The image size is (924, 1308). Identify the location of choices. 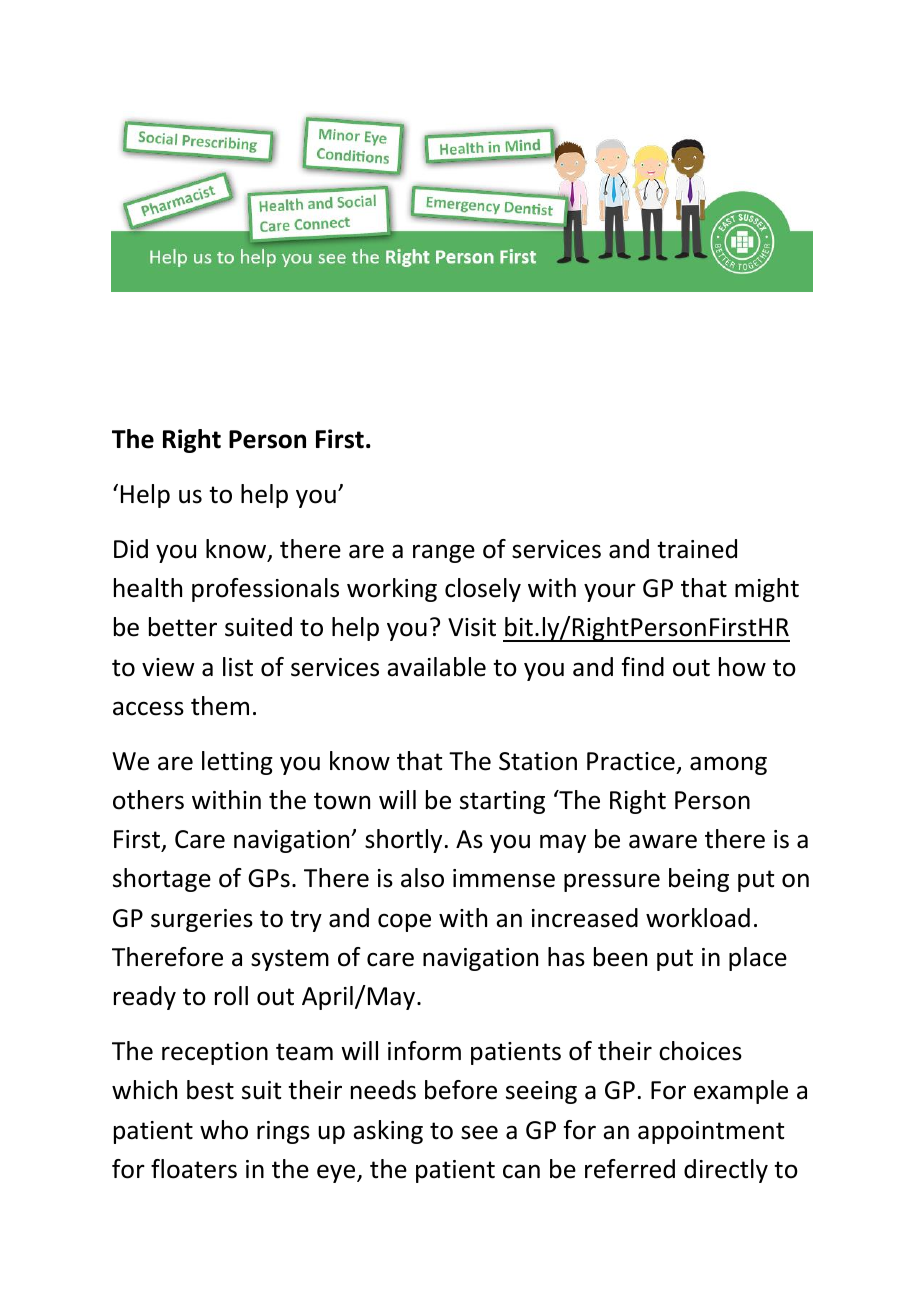
(700, 1051).
